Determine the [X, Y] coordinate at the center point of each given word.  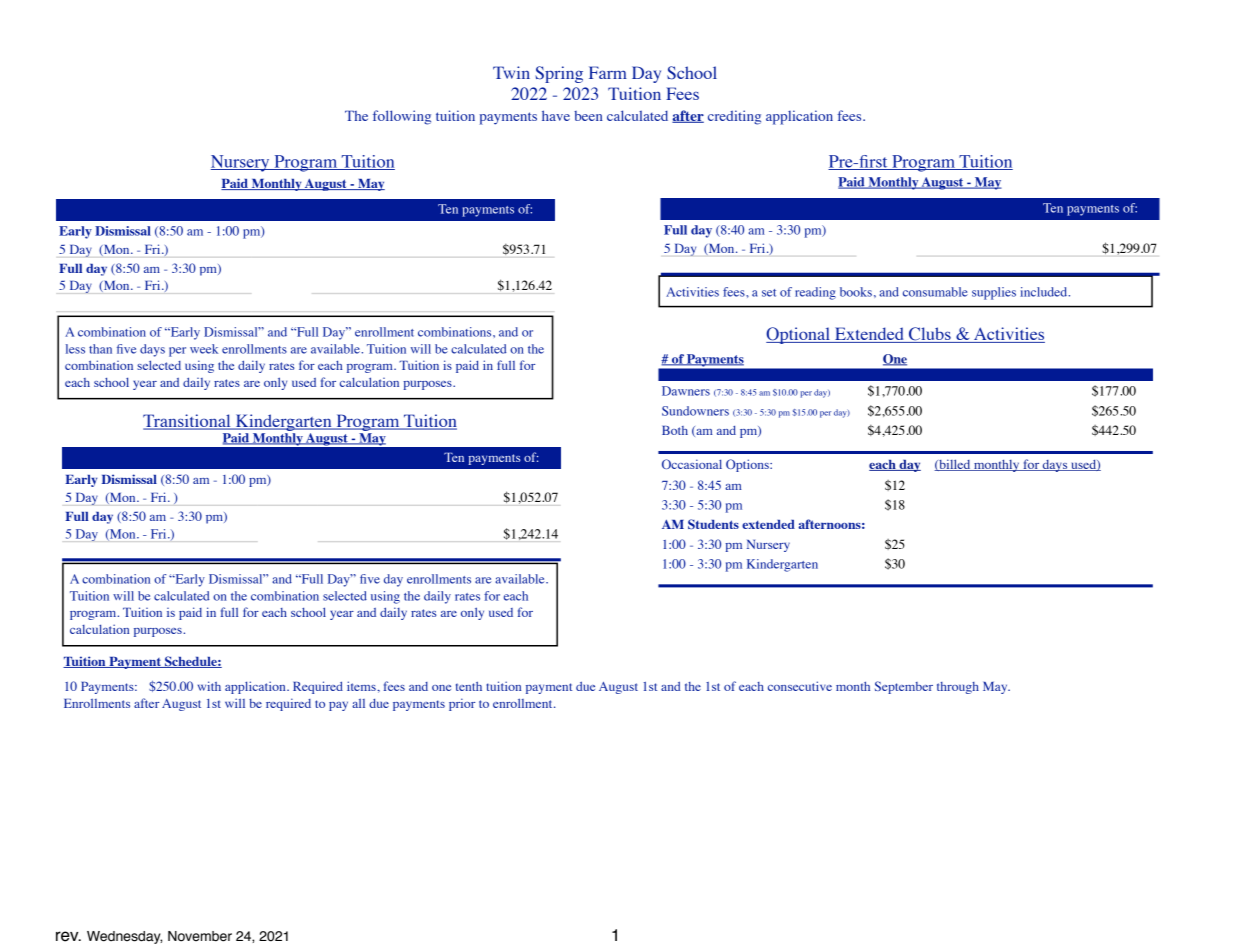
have [556, 115]
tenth [469, 686]
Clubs [930, 335]
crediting [734, 117]
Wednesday [124, 937]
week [204, 349]
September [904, 687]
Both [675, 430]
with [209, 686]
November [200, 936]
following [402, 117]
